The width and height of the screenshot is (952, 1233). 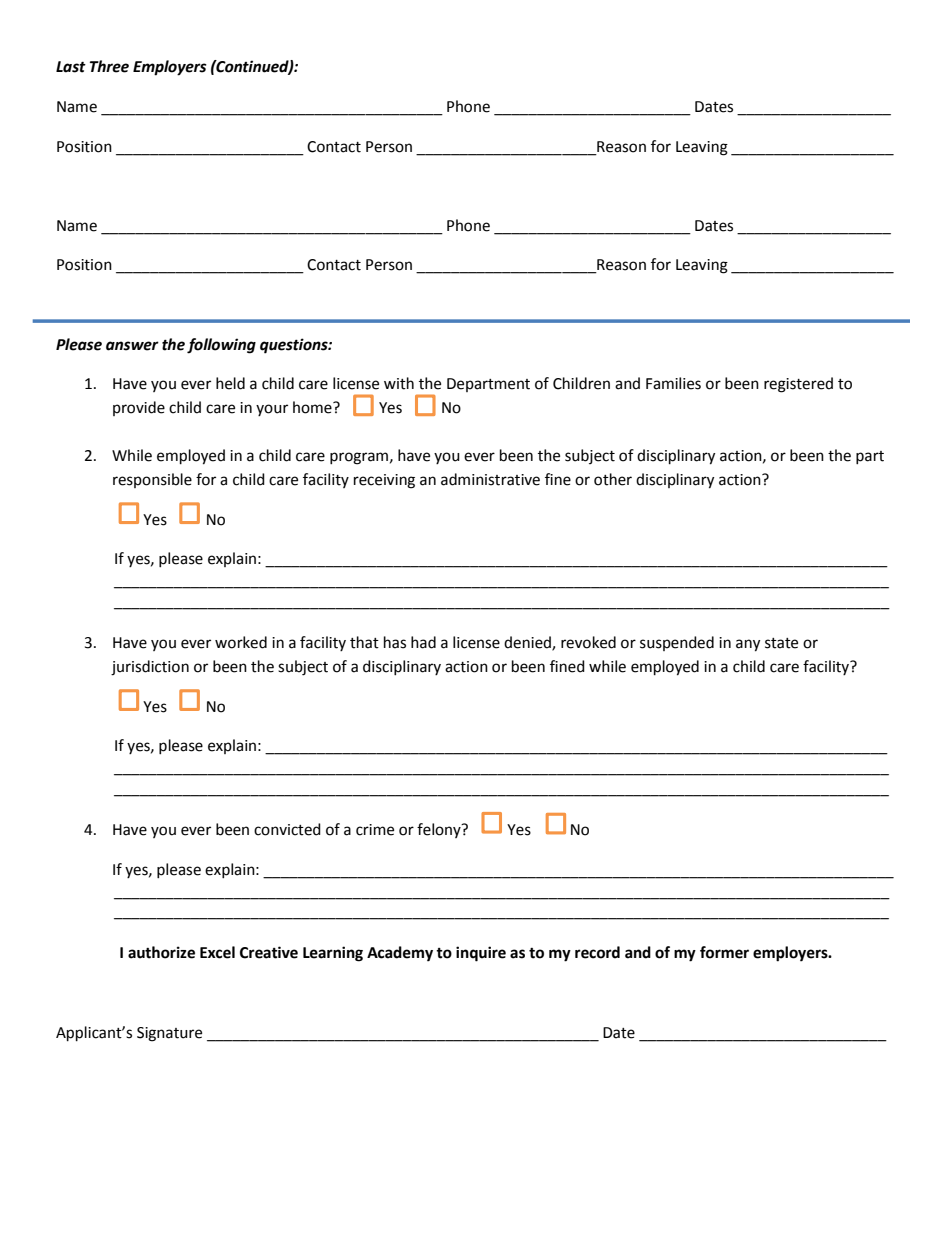 What do you see at coordinates (71, 67) in the screenshot?
I see `Last` at bounding box center [71, 67].
